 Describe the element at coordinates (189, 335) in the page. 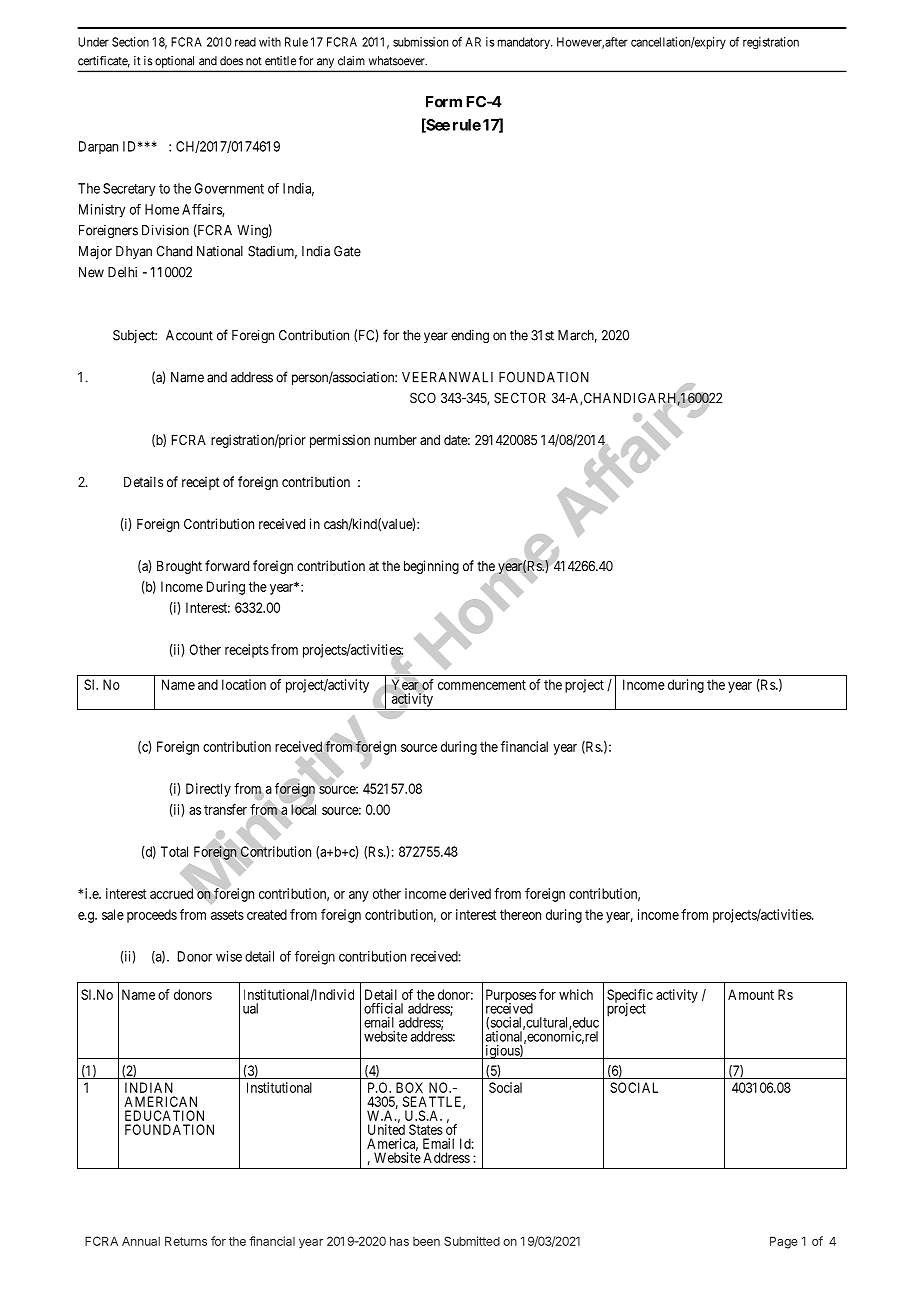

I see `Account` at that location.
